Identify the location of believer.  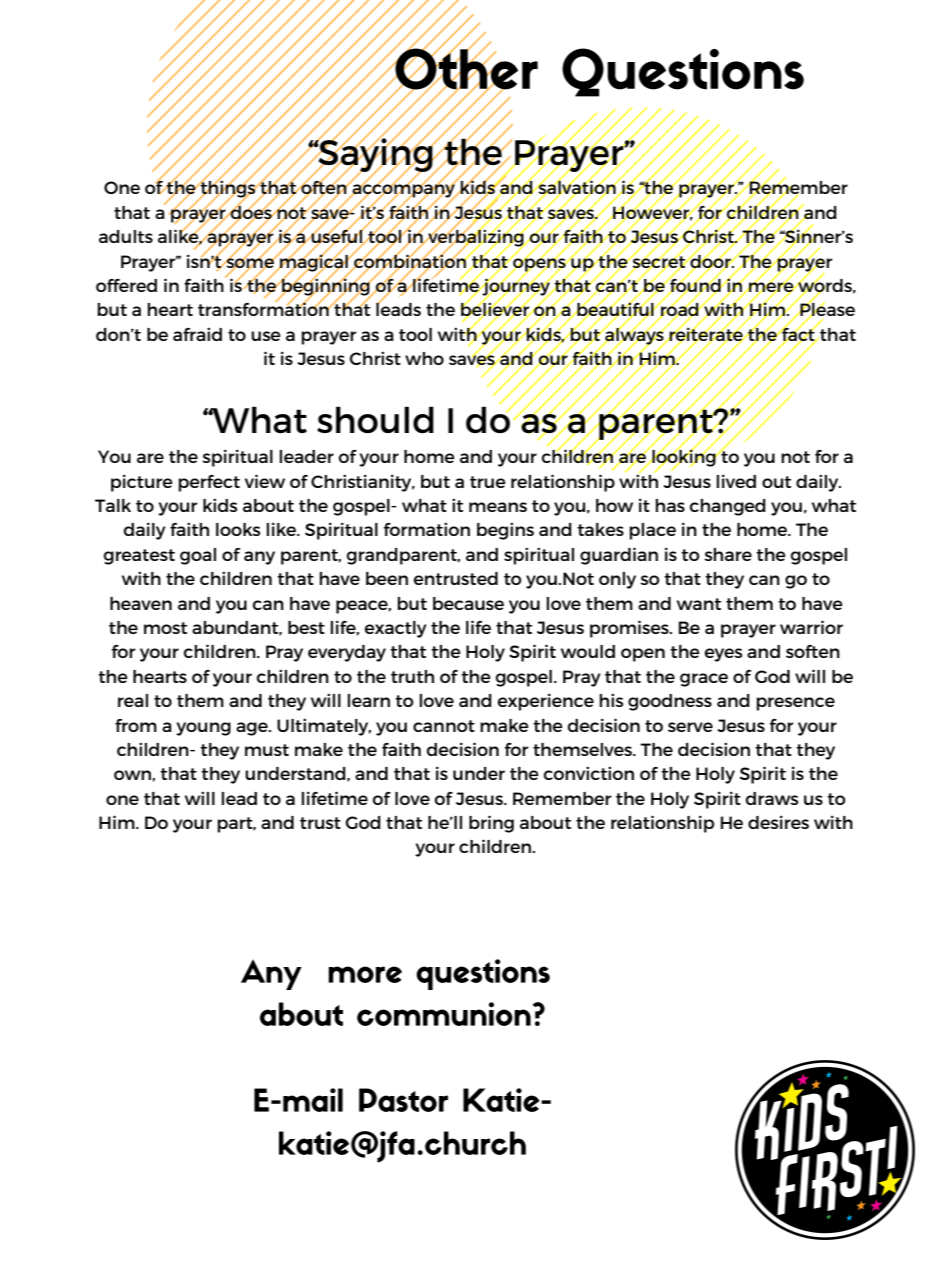
(496, 309).
